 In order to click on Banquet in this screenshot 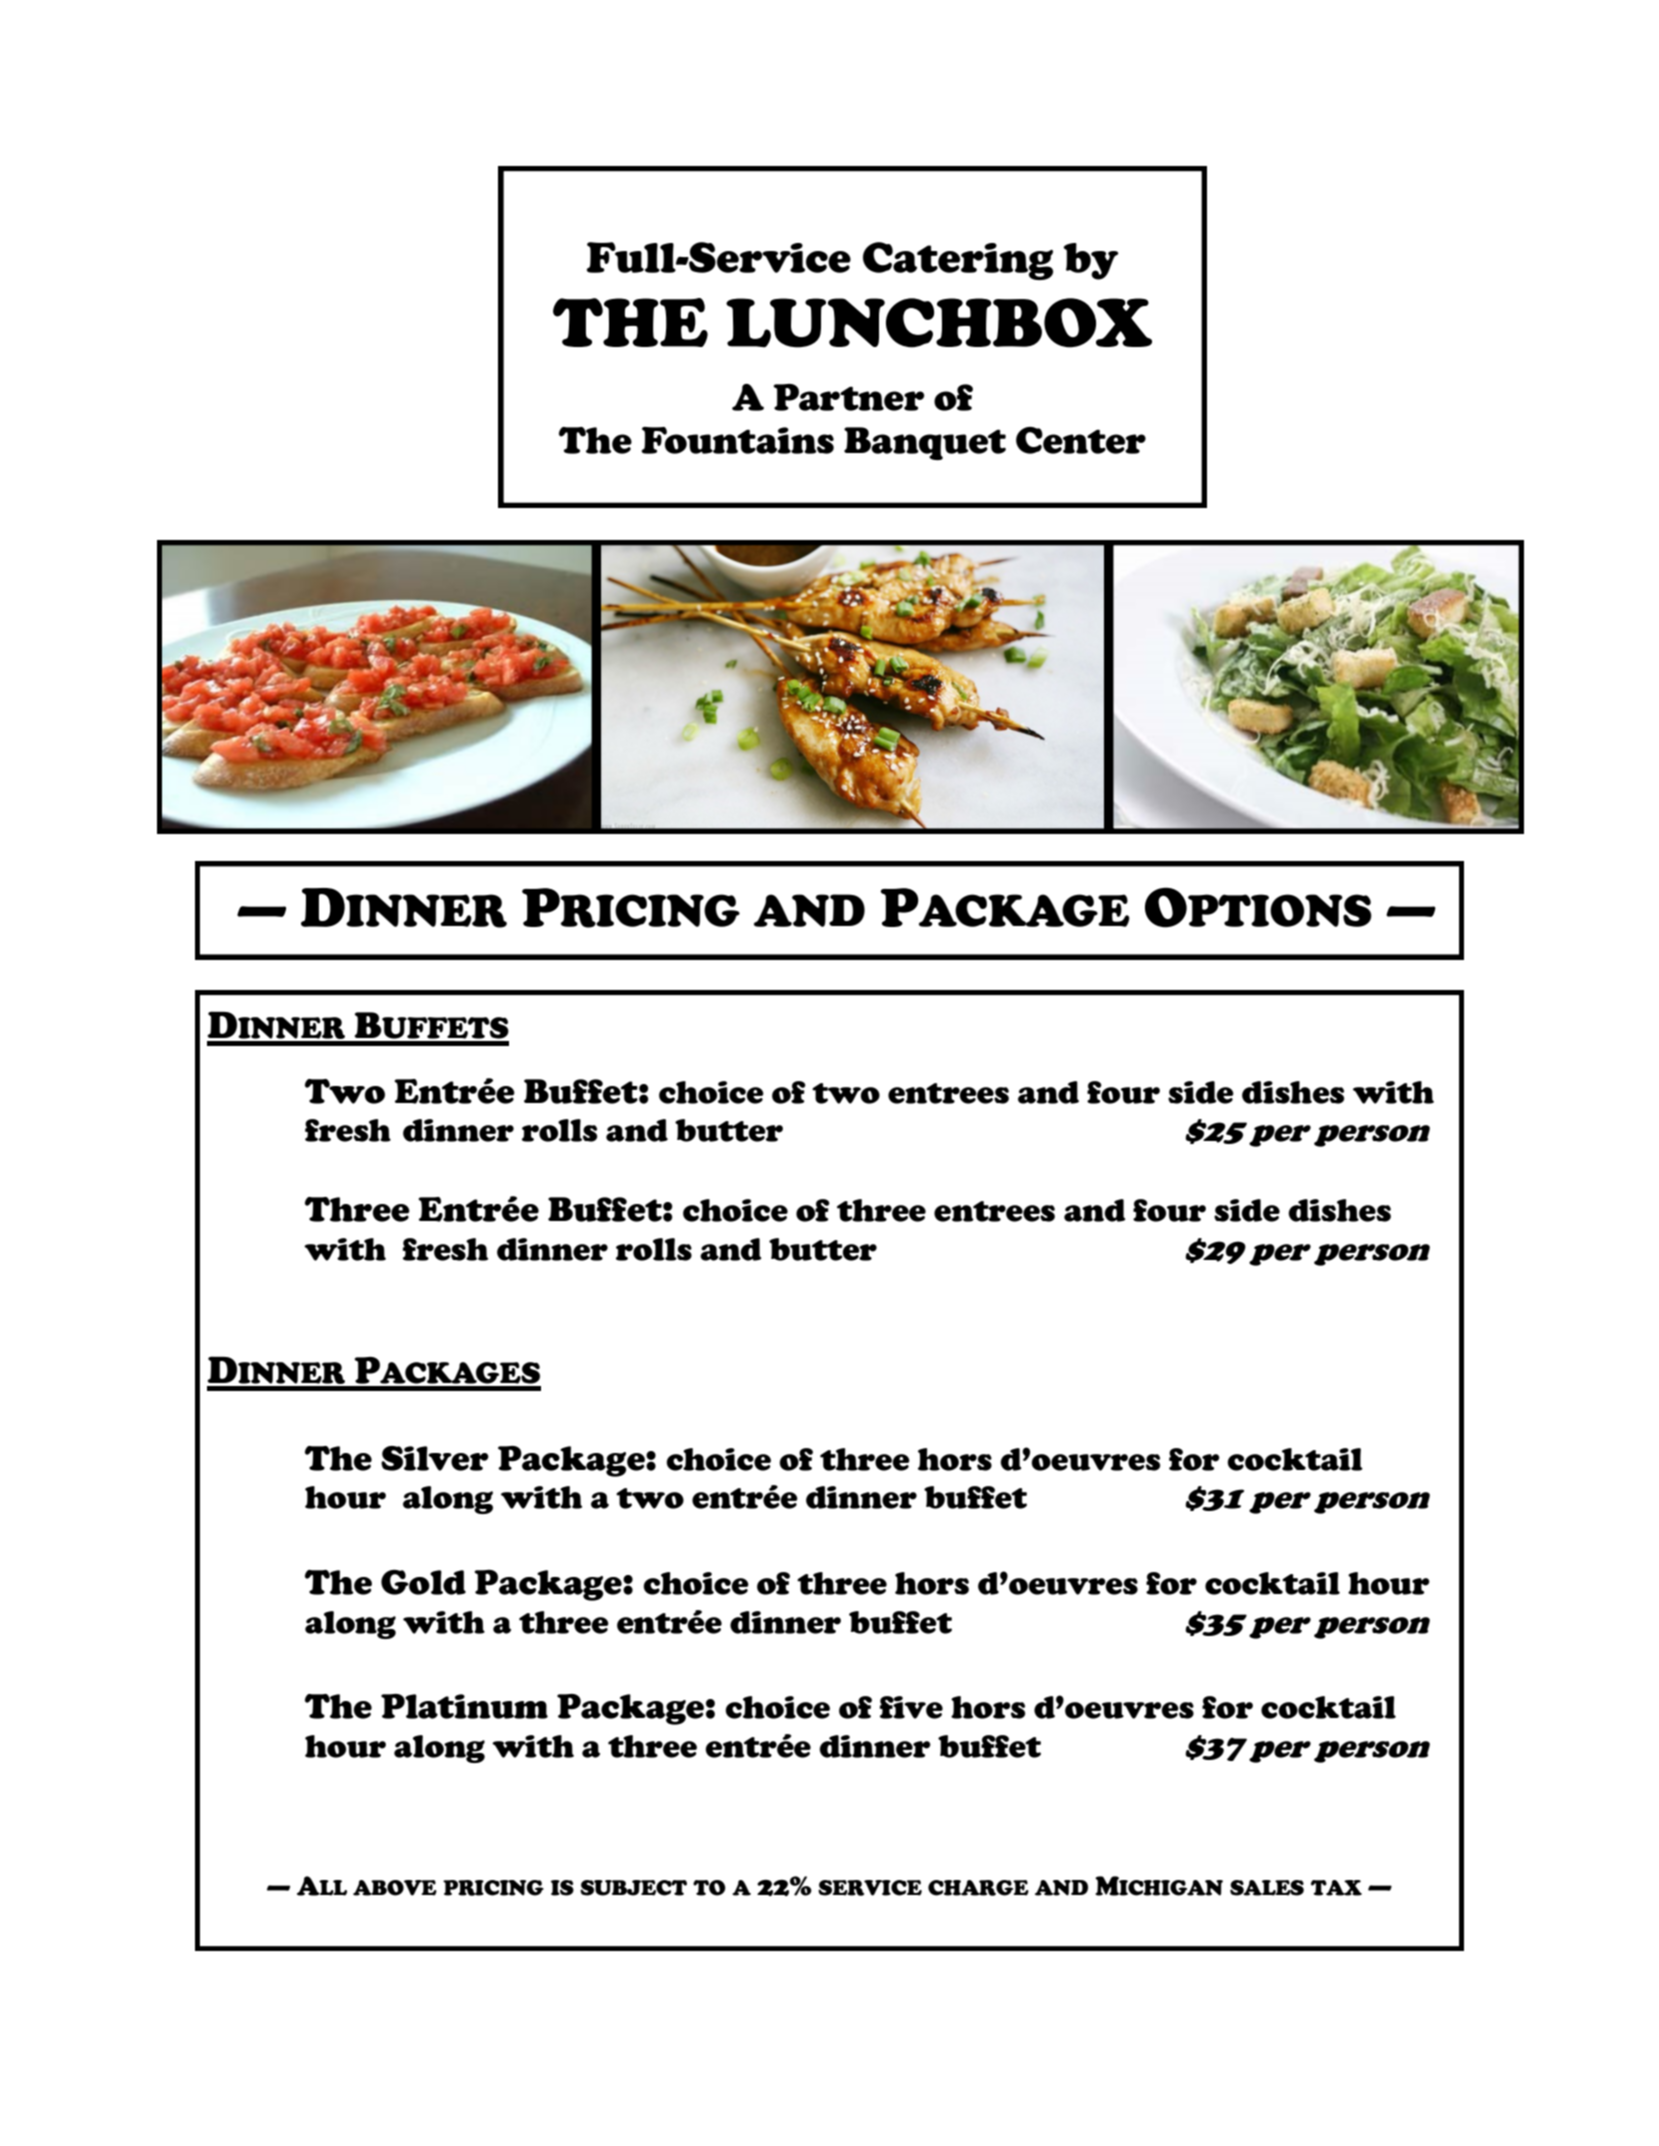, I will do `click(925, 443)`.
